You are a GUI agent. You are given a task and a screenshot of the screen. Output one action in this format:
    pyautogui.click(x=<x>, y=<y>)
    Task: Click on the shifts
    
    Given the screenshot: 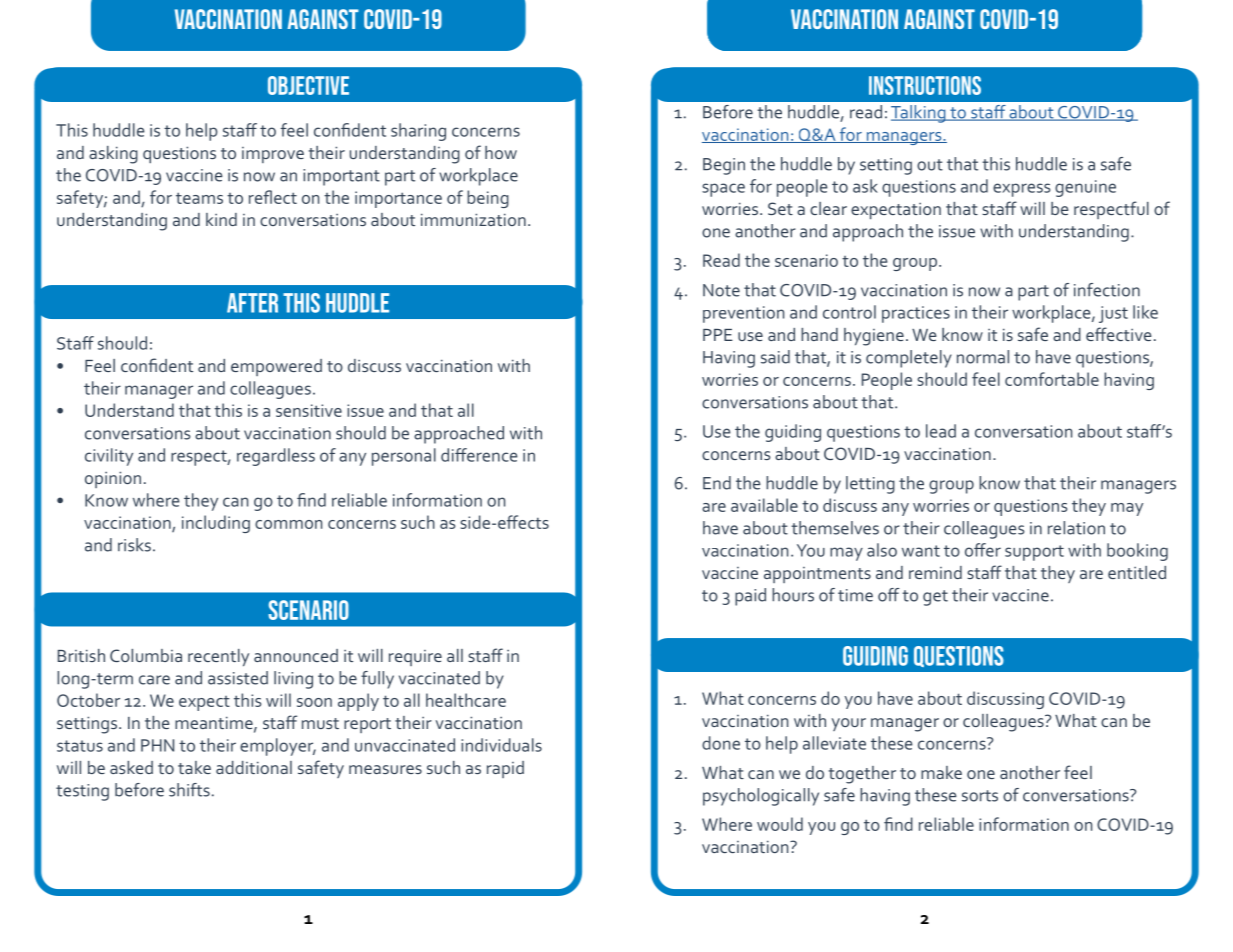 What is the action you would take?
    pyautogui.click(x=189, y=790)
